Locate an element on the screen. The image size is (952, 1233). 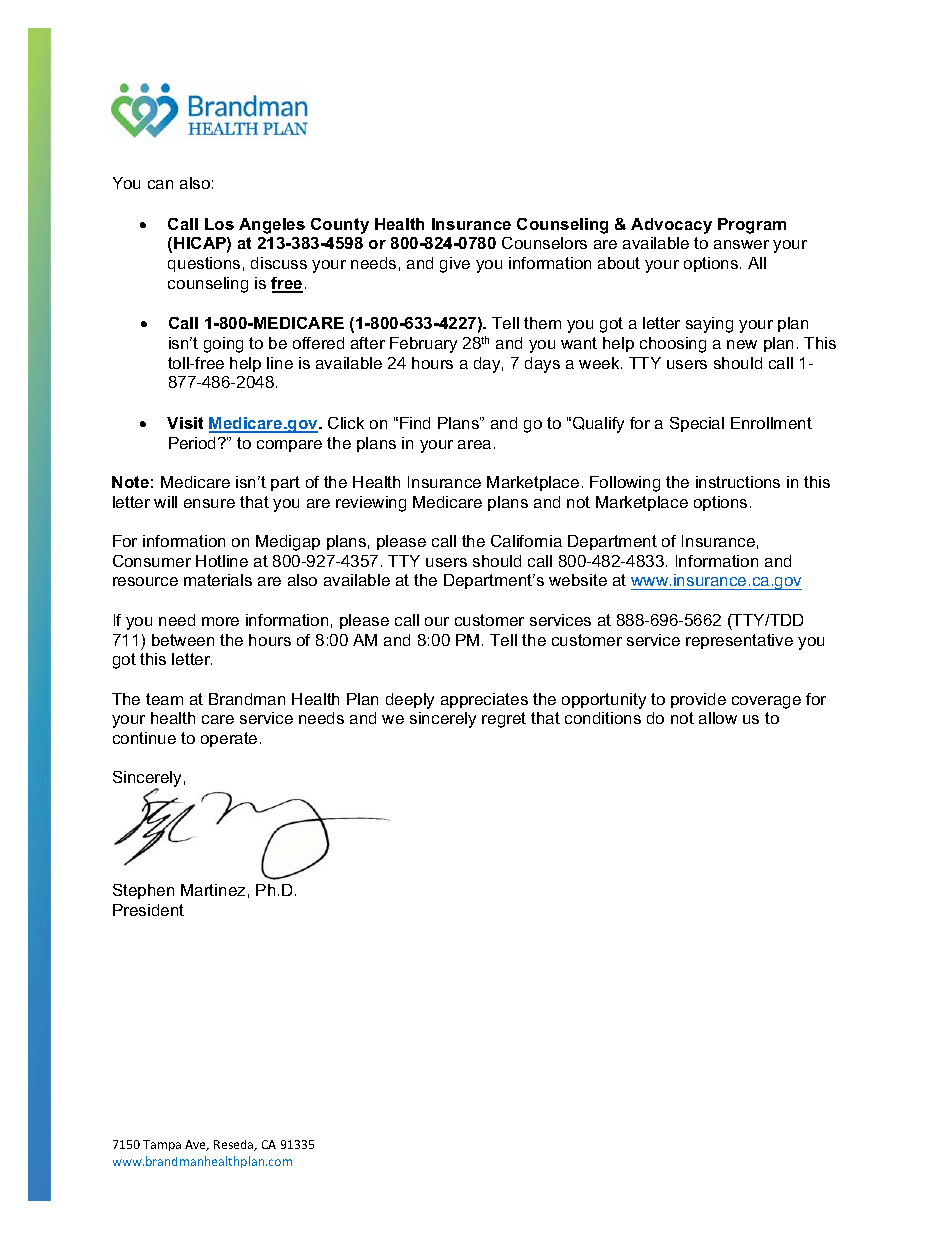
Tampa is located at coordinates (162, 1145).
